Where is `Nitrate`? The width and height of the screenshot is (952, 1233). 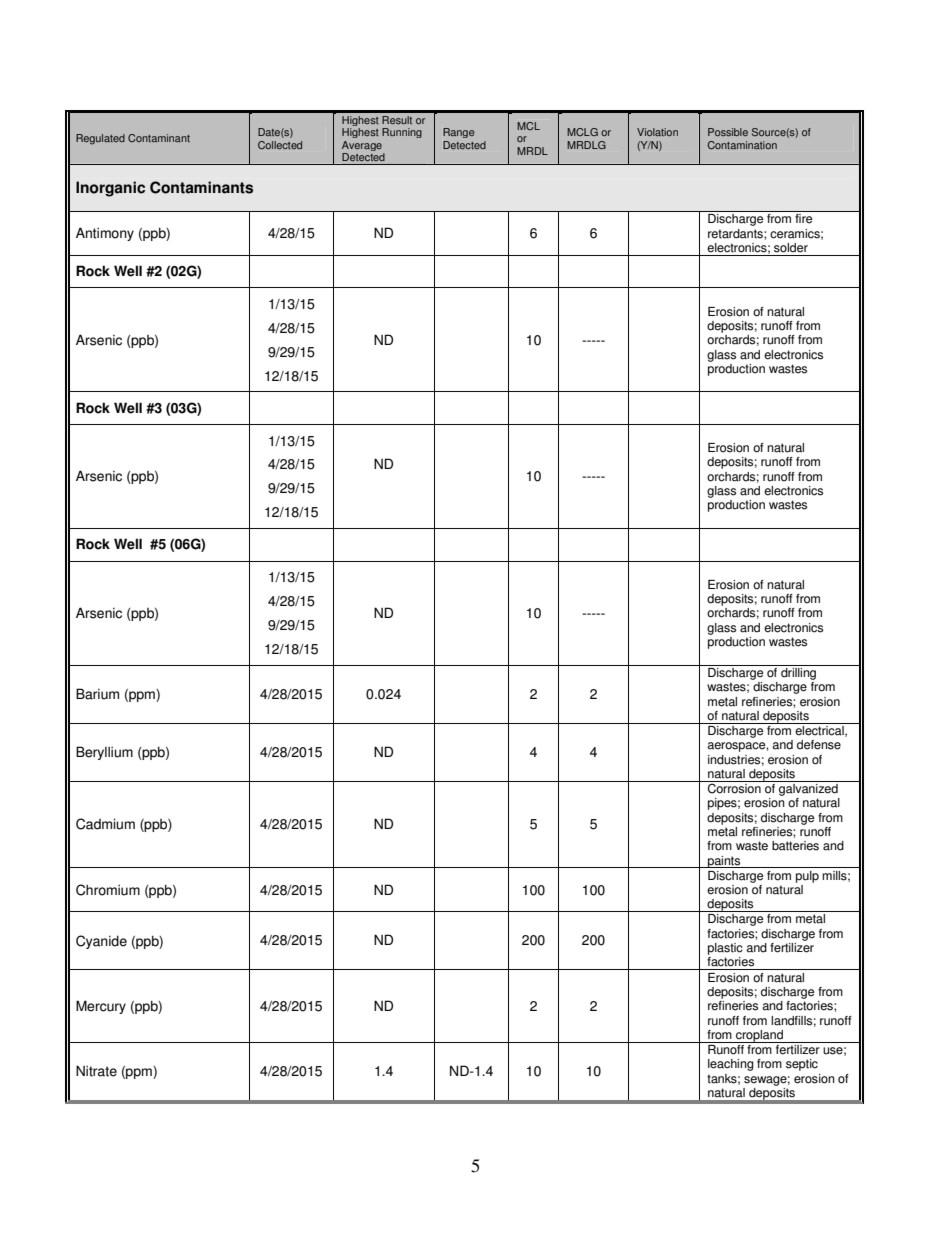
Nitrate is located at coordinates (96, 1071).
